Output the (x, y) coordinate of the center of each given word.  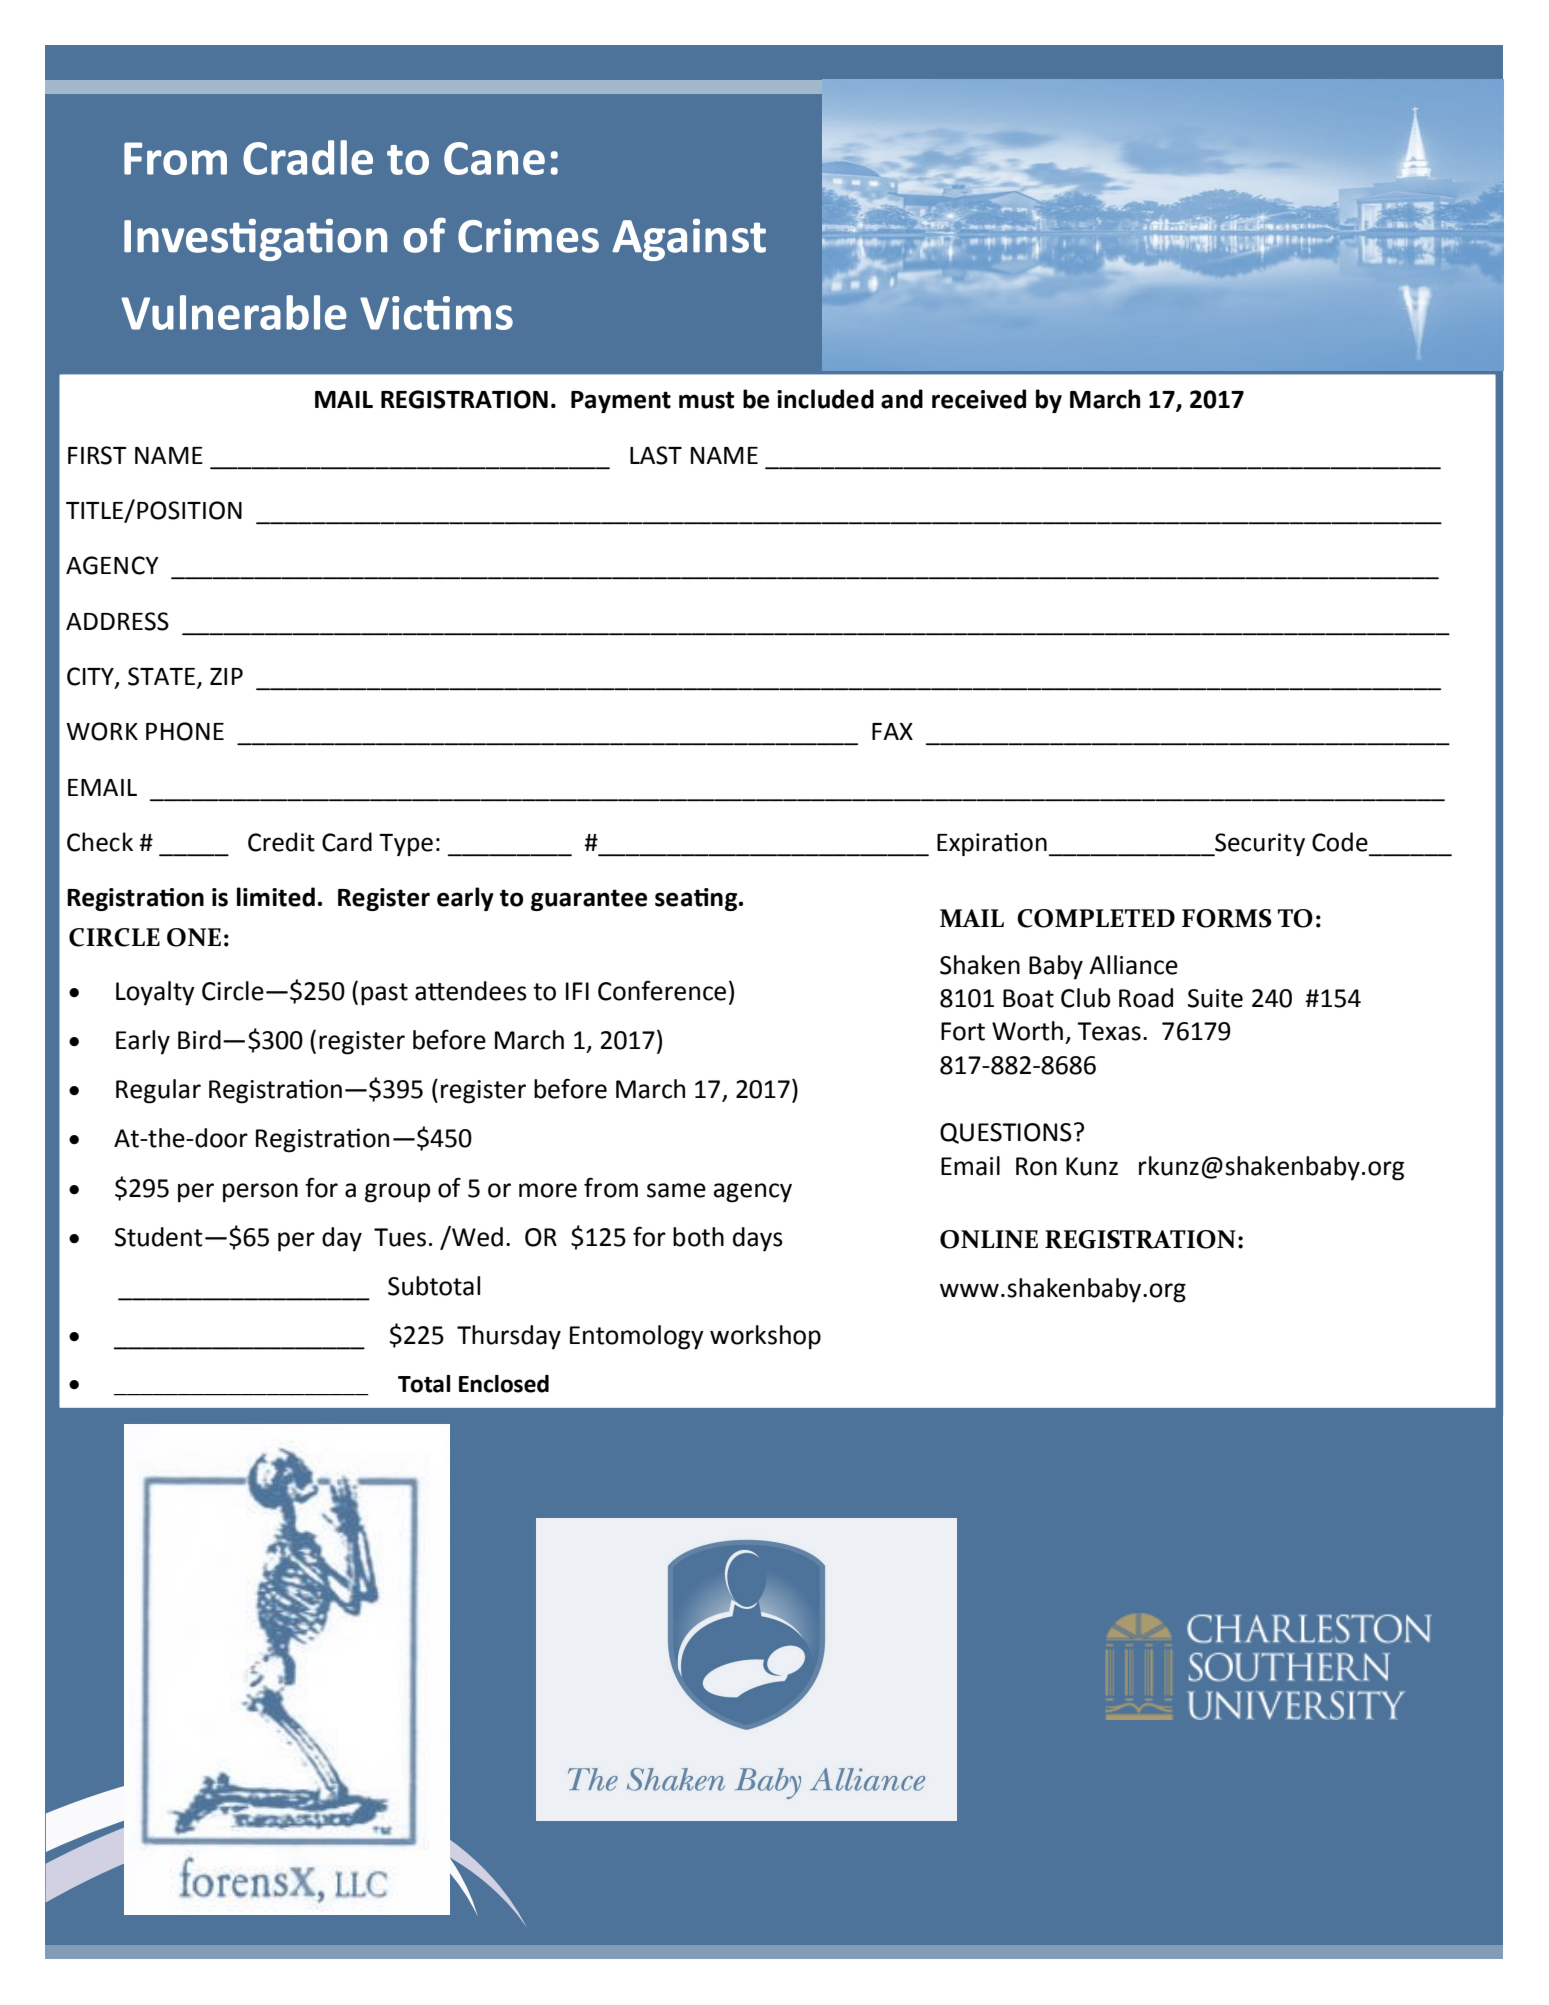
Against (689, 240)
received (979, 399)
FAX (892, 731)
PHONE (185, 731)
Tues (400, 1237)
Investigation (255, 240)
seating (697, 899)
